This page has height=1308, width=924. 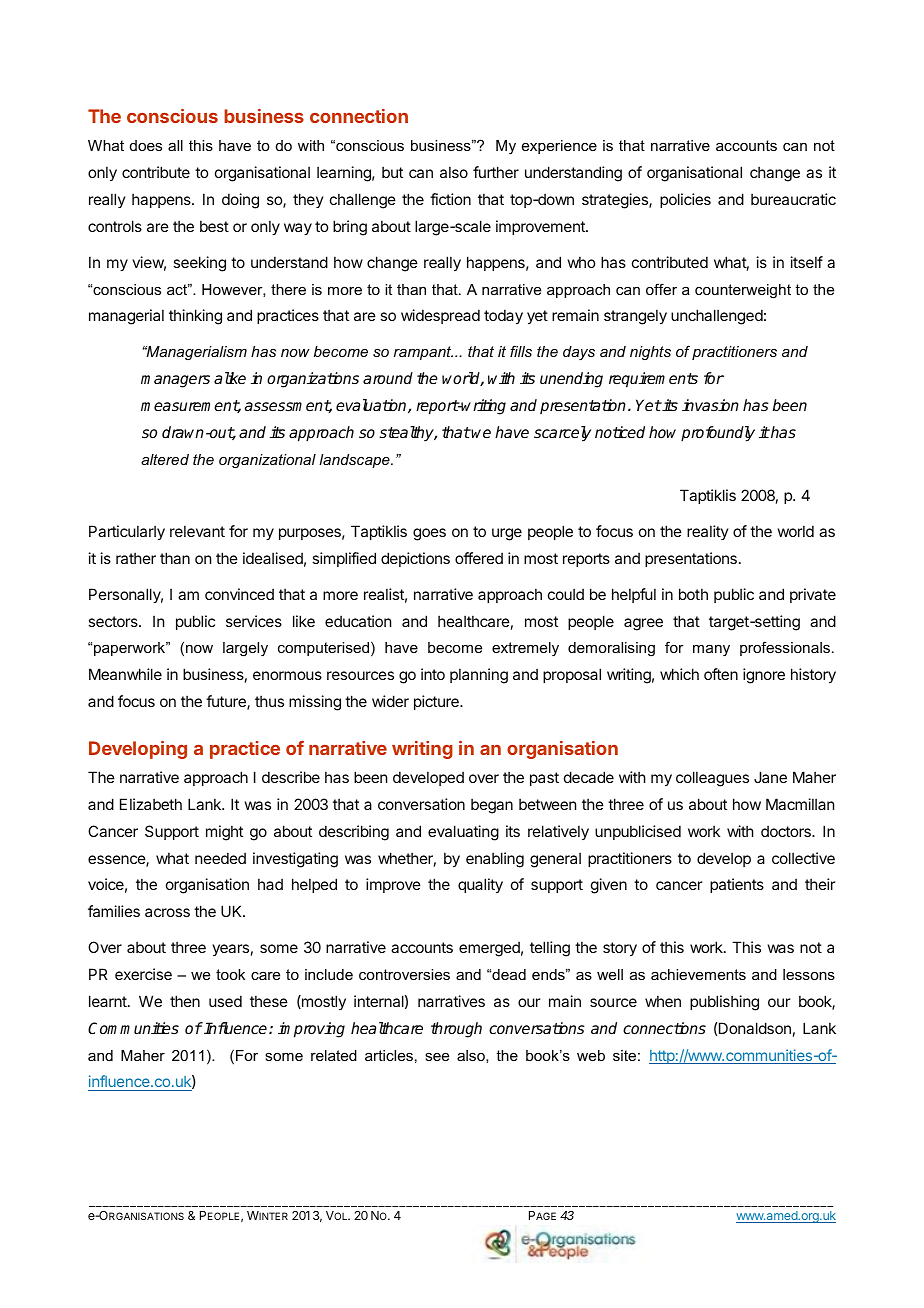 I want to click on picture, so click(x=437, y=702).
